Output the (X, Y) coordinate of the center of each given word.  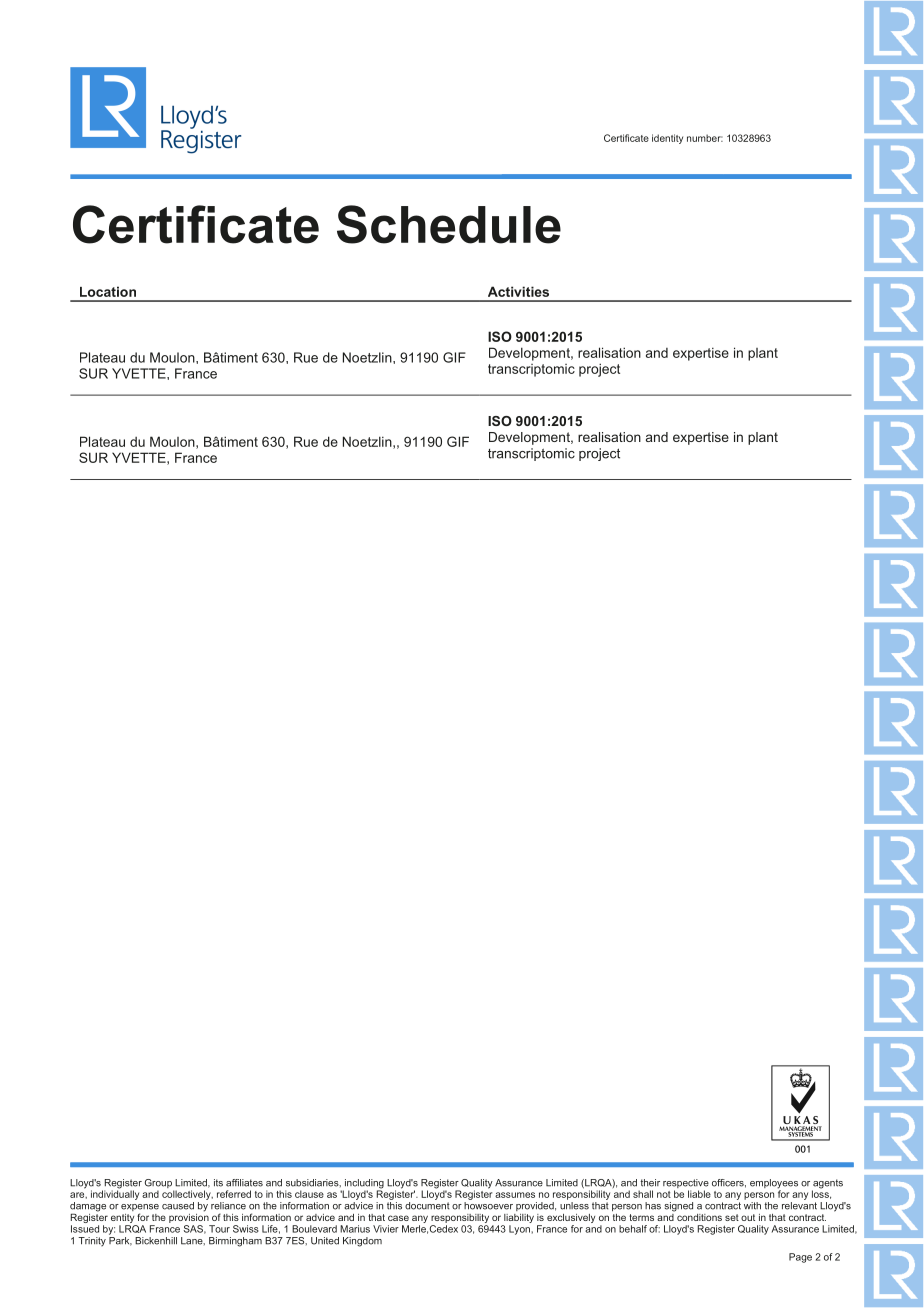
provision (189, 1217)
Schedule (449, 224)
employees (774, 1185)
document (427, 1206)
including (363, 1185)
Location (108, 291)
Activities (518, 291)
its (218, 1183)
